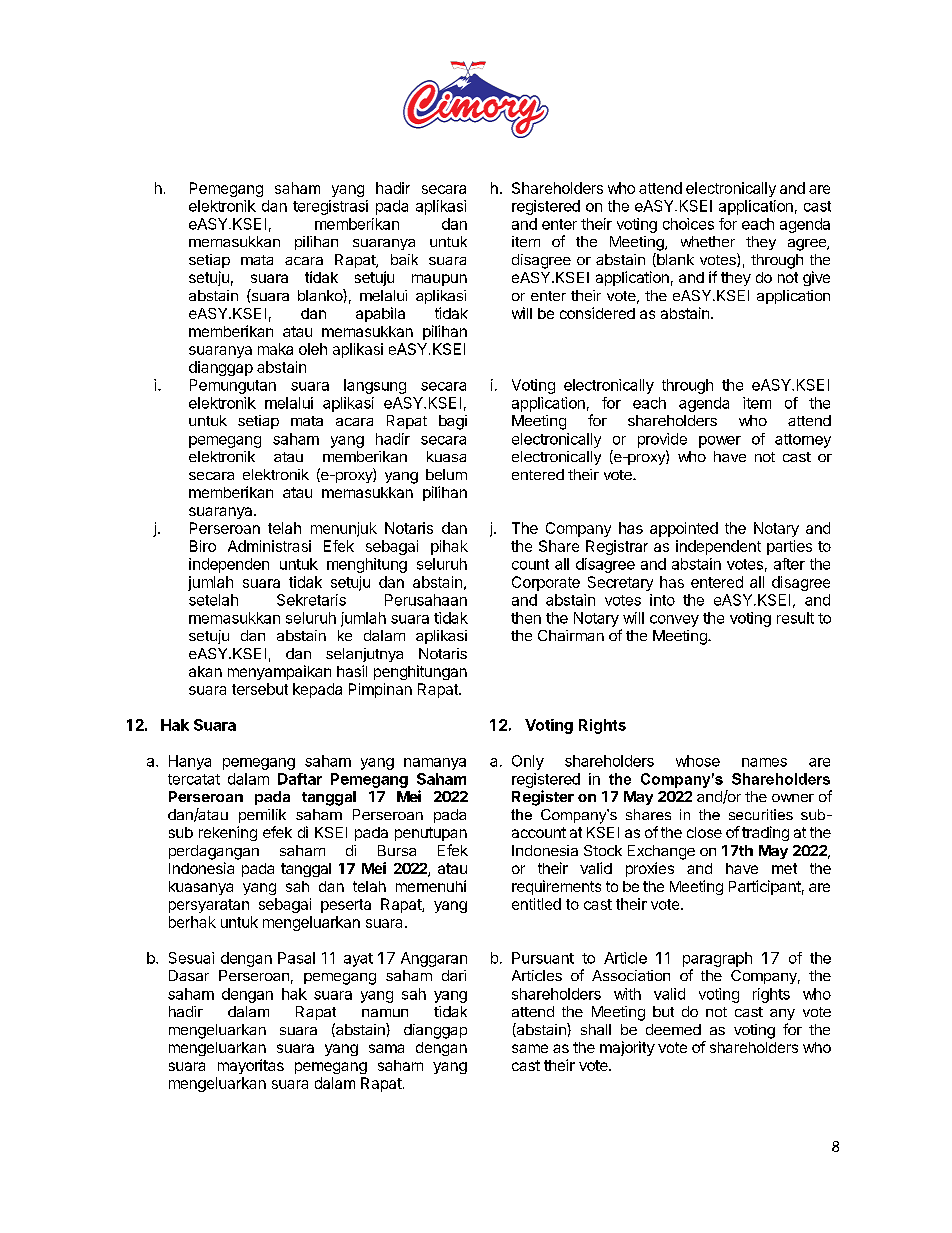  Describe the element at coordinates (528, 762) in the image. I see `Only` at that location.
